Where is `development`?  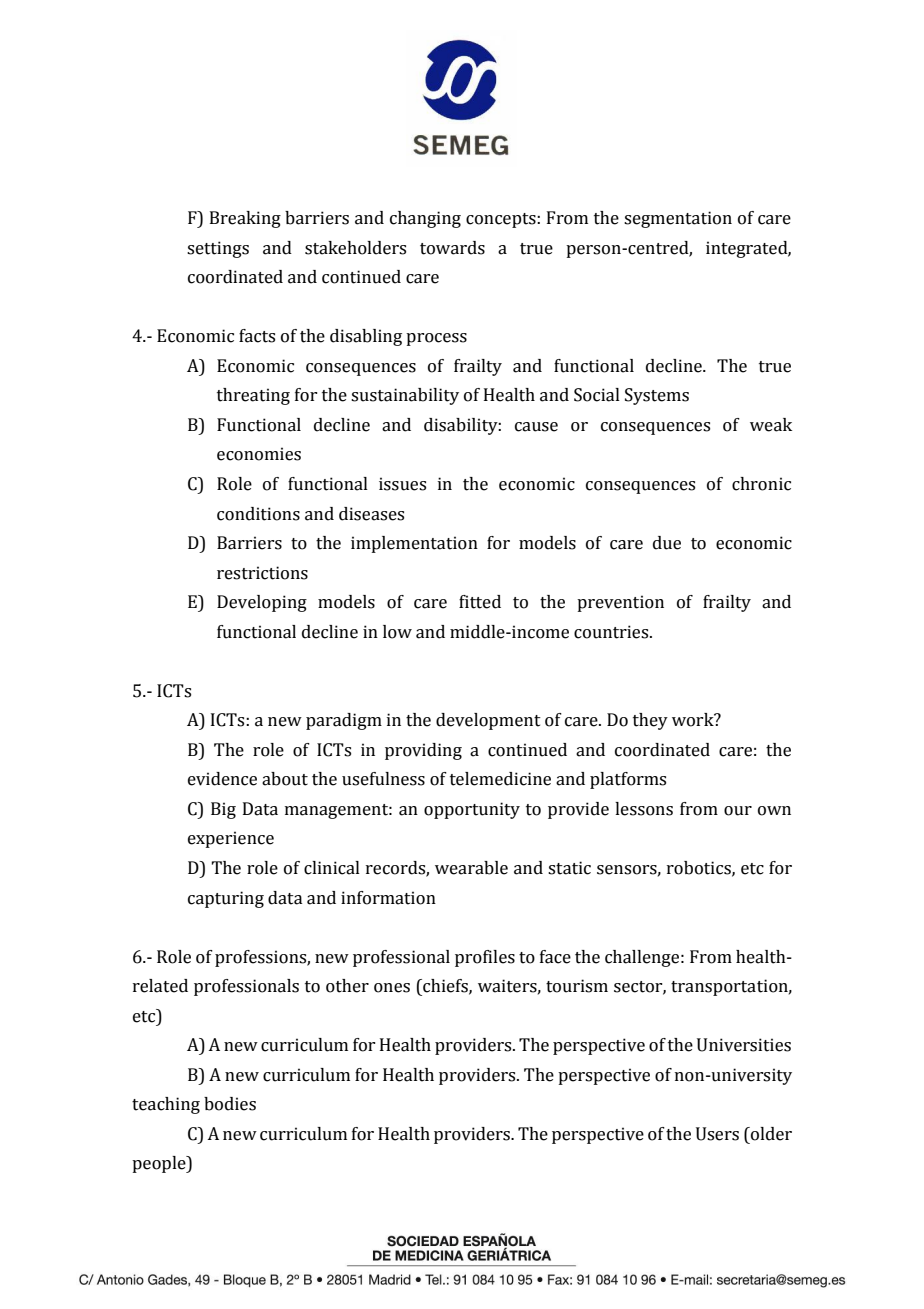
development is located at coordinates (488, 721).
